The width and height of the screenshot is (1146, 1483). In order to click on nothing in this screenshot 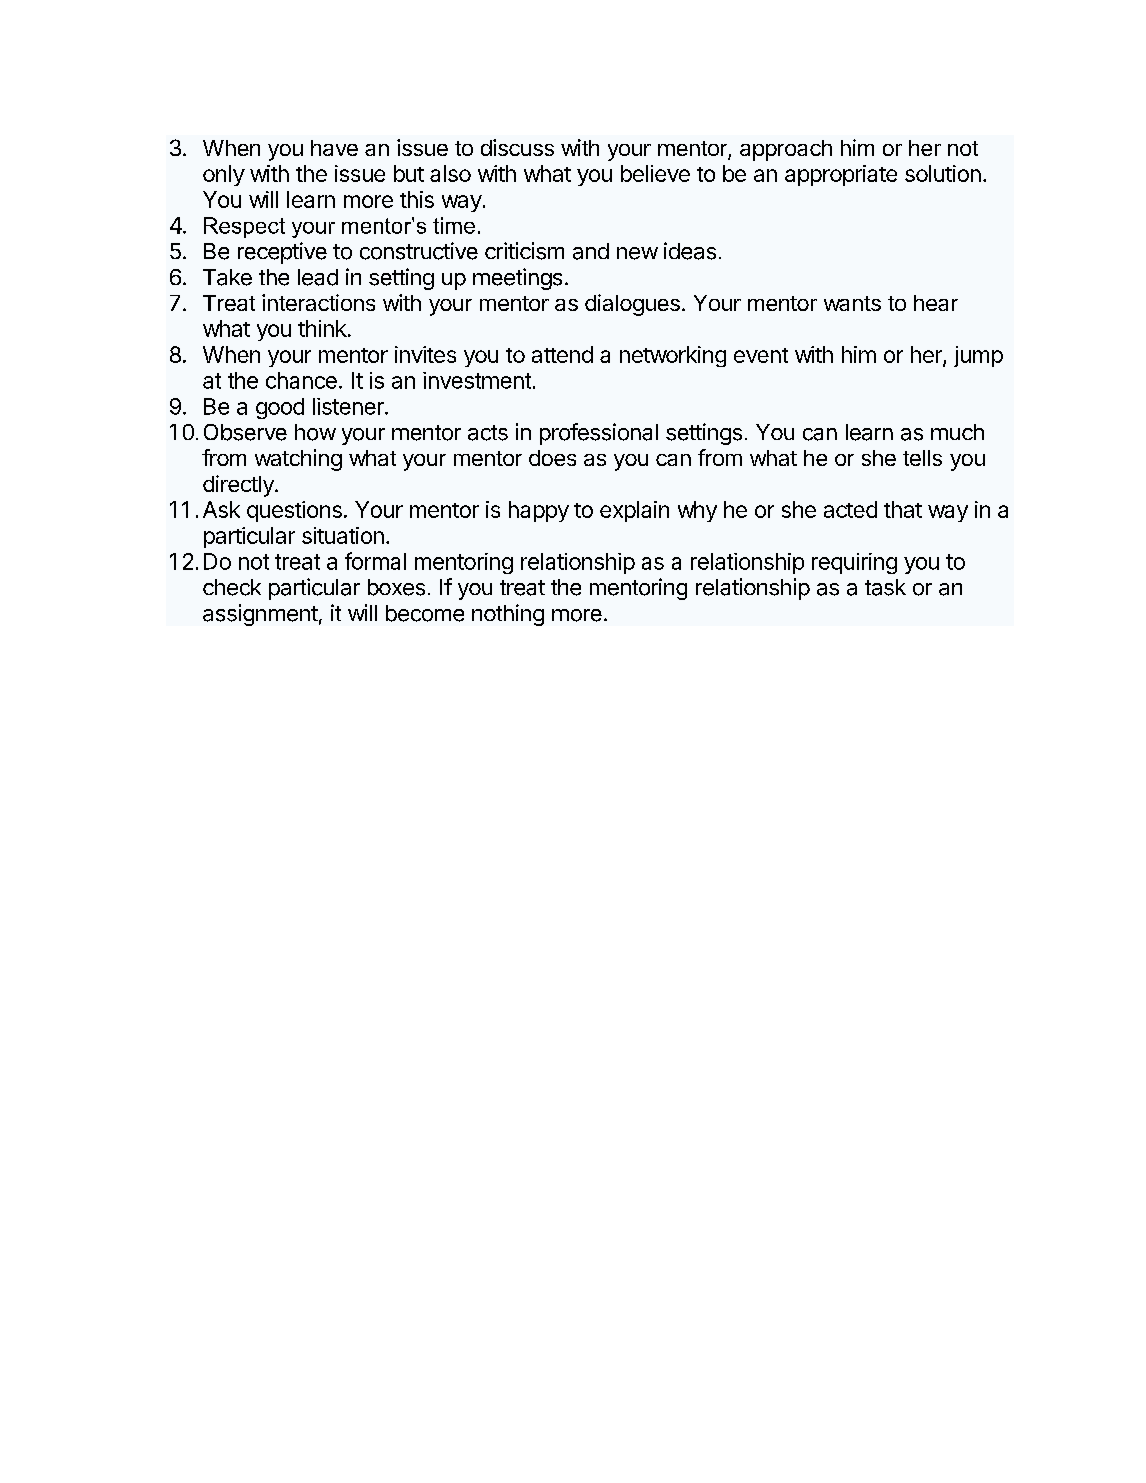, I will do `click(508, 615)`.
